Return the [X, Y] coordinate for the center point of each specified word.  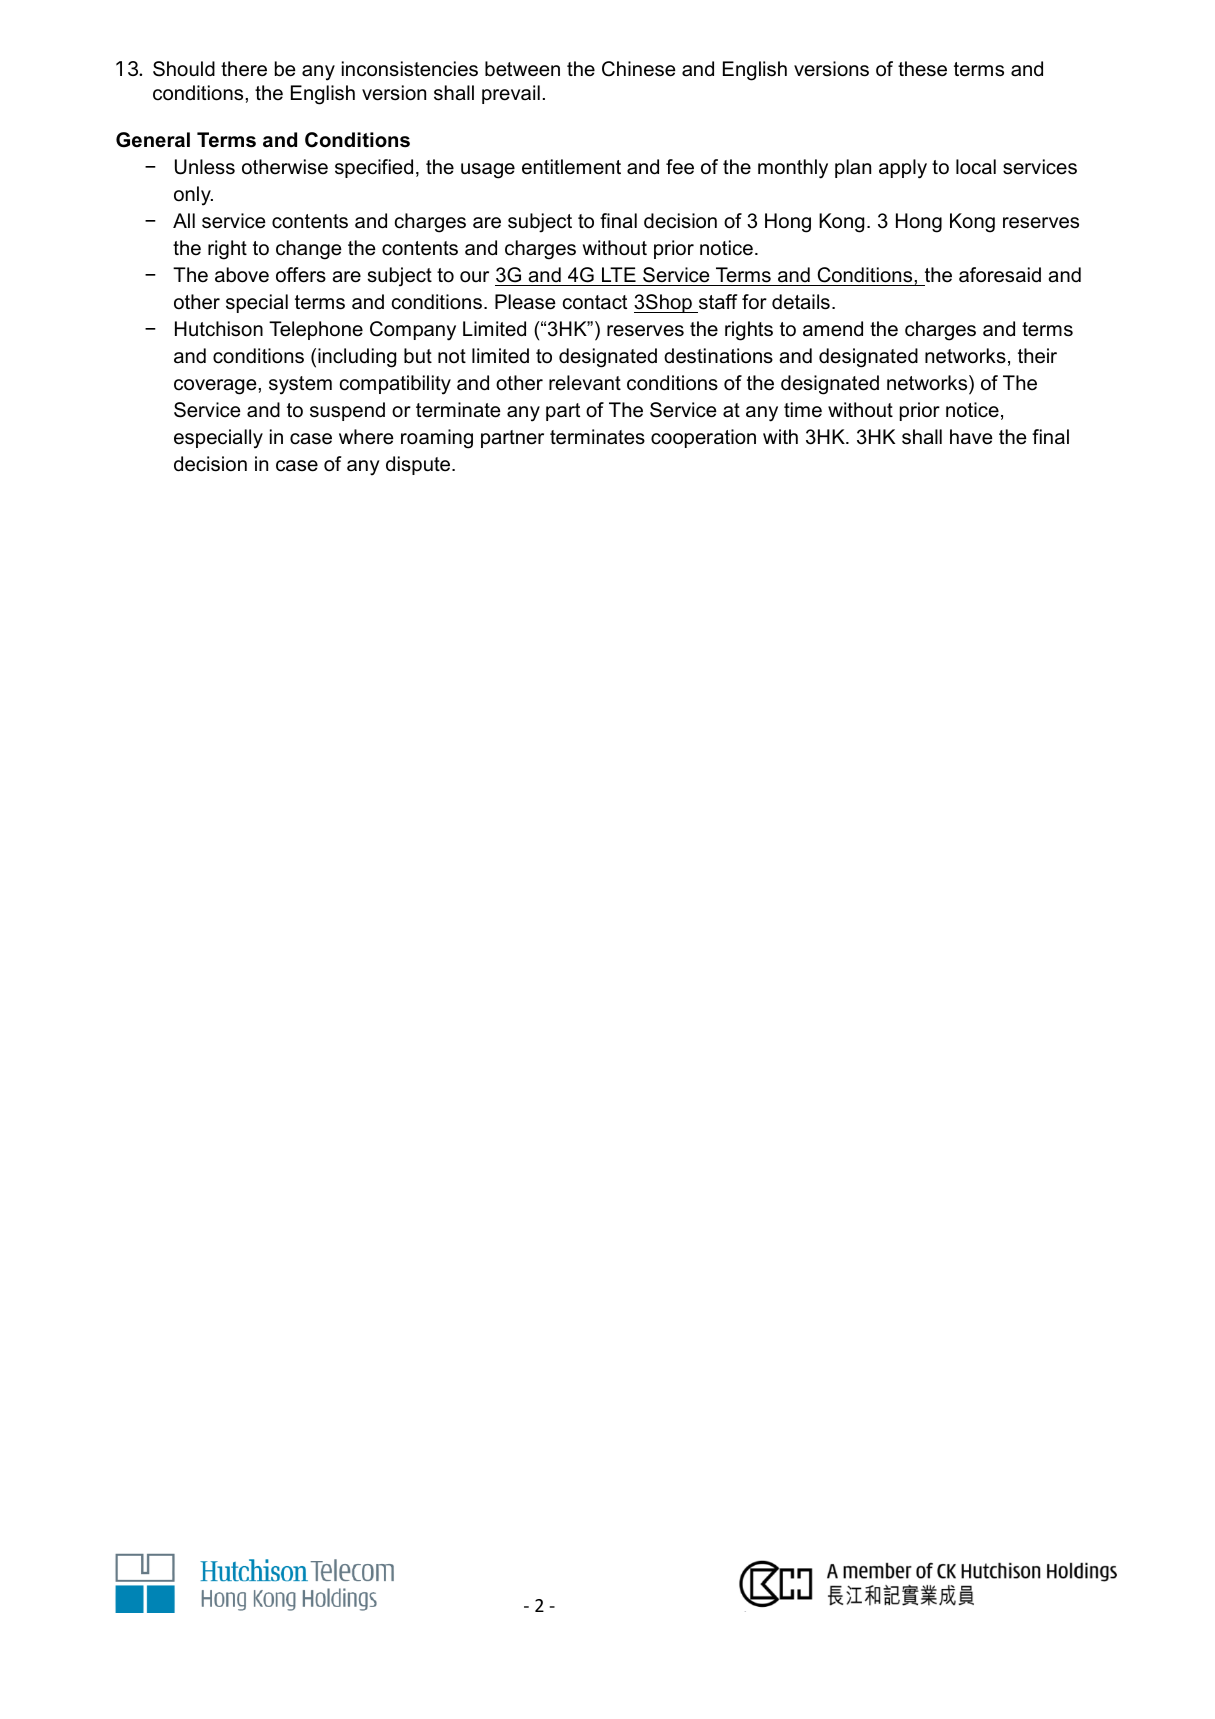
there [244, 69]
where [366, 437]
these [922, 69]
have [971, 437]
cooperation [703, 438]
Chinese [639, 69]
